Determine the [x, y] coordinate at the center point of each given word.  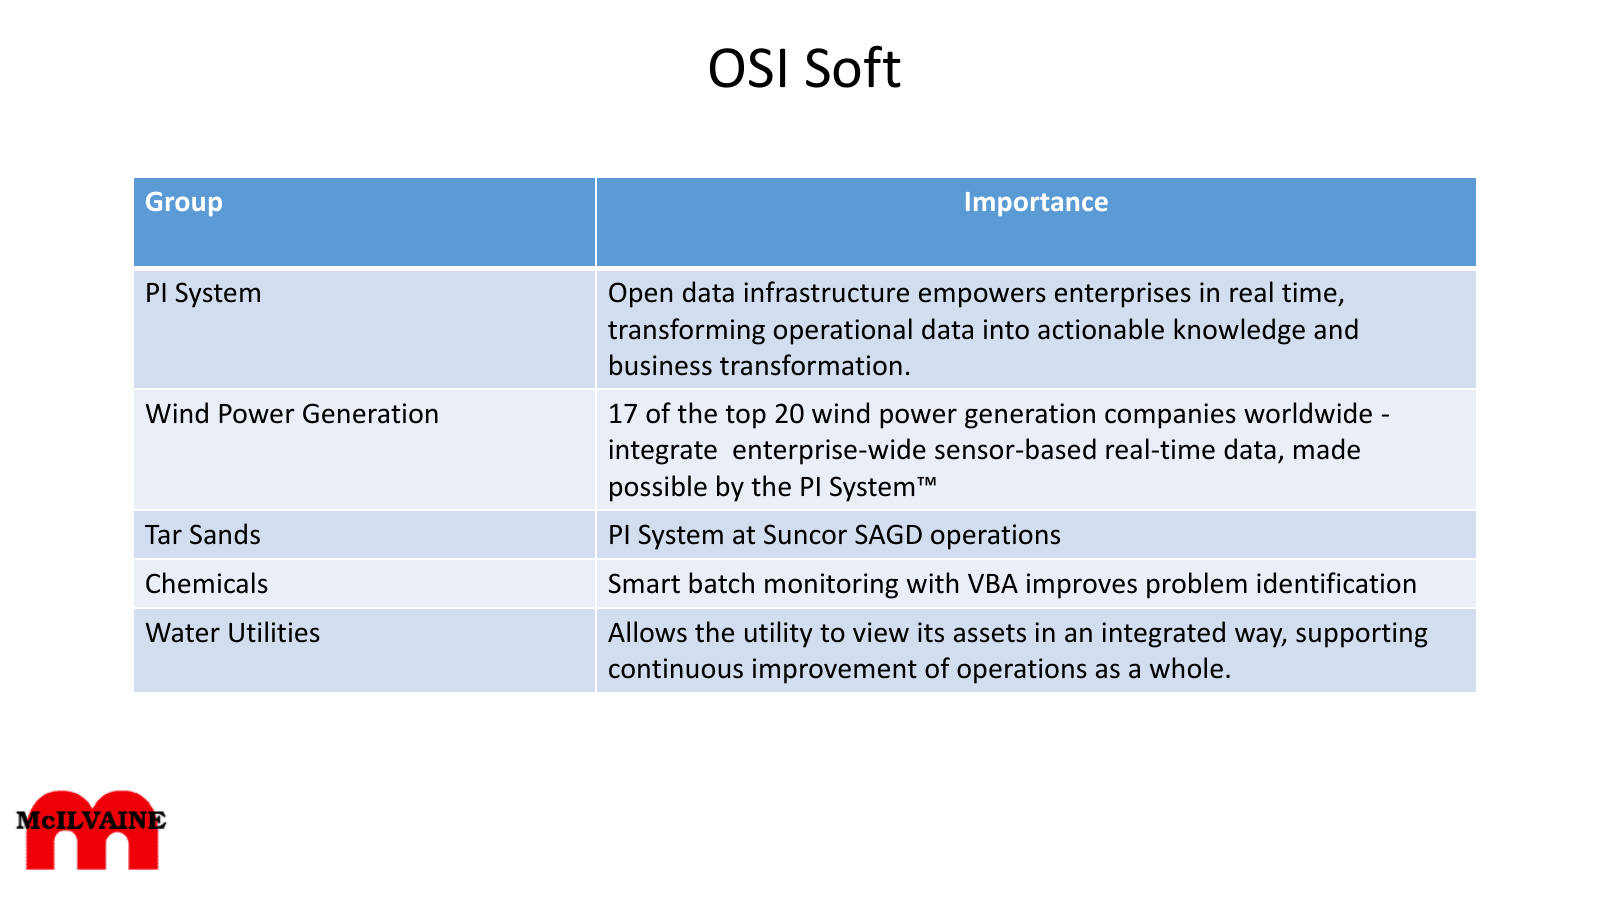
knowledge [1239, 331]
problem [1197, 585]
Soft [853, 66]
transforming [686, 331]
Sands [225, 534]
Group [184, 204]
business [661, 365]
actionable [1101, 329]
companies [1170, 416]
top [746, 417]
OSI [747, 68]
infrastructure [826, 292]
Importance [1037, 204]
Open [640, 295]
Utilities [274, 632]
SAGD [888, 534]
